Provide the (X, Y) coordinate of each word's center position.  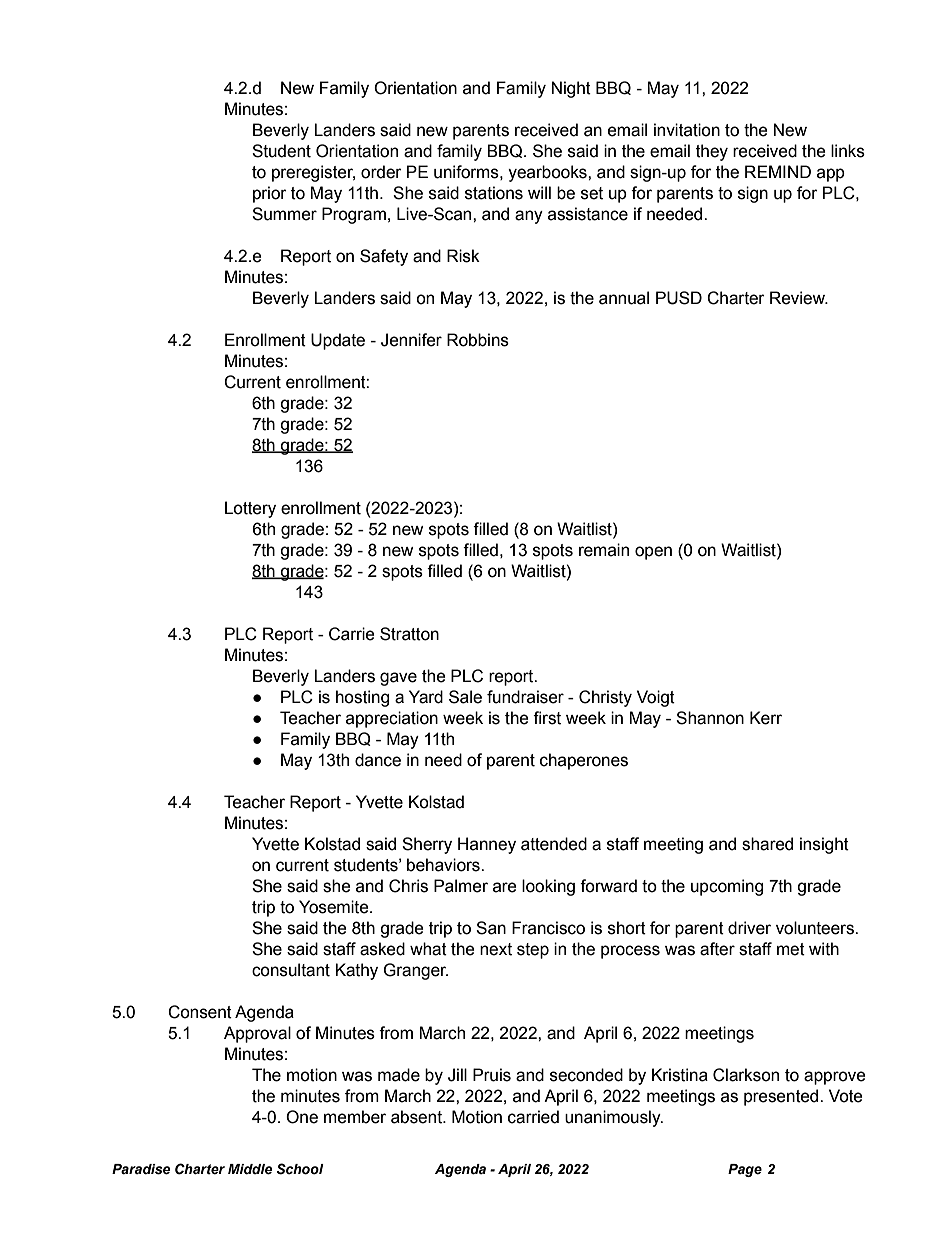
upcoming (727, 887)
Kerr (766, 718)
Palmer (461, 886)
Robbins (478, 340)
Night (571, 89)
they (712, 152)
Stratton (409, 634)
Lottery (250, 509)
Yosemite (335, 907)
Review (798, 298)
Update (338, 341)
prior (270, 194)
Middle (250, 1169)
